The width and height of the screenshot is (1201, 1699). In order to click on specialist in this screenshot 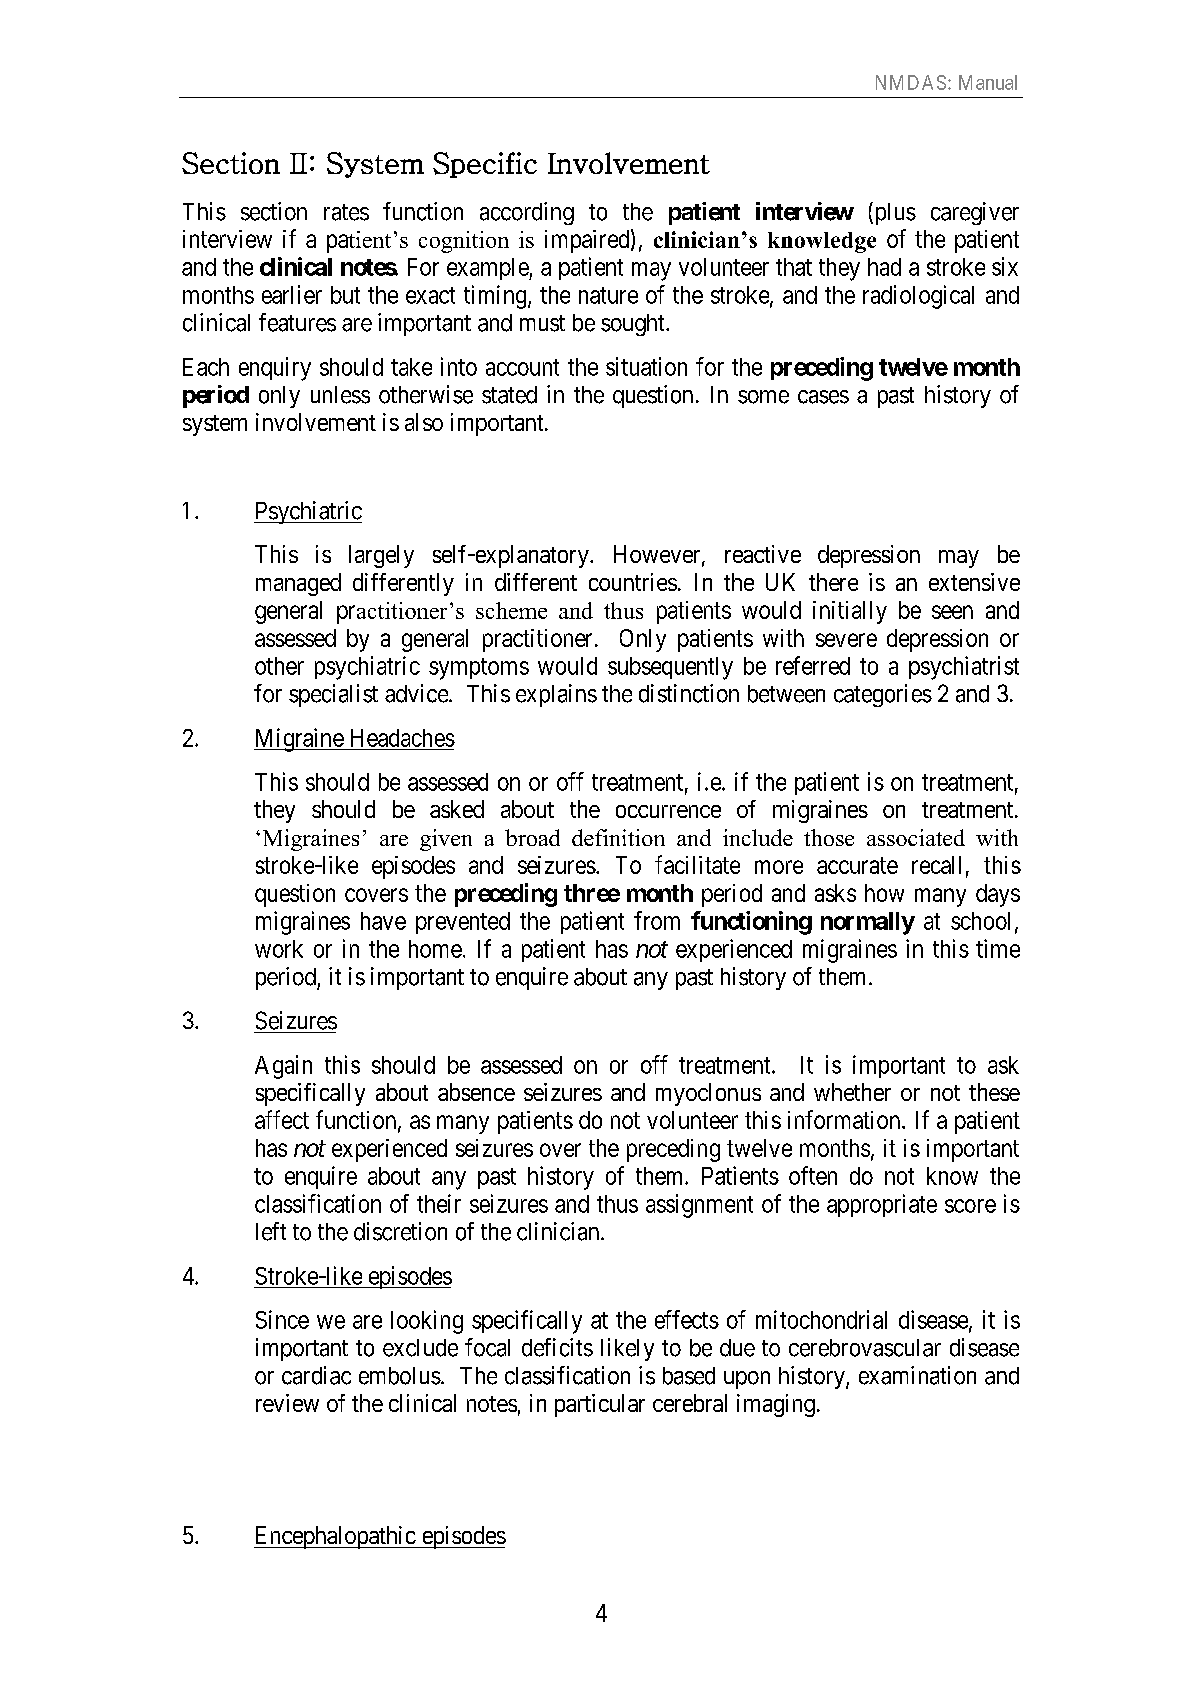, I will do `click(333, 695)`.
